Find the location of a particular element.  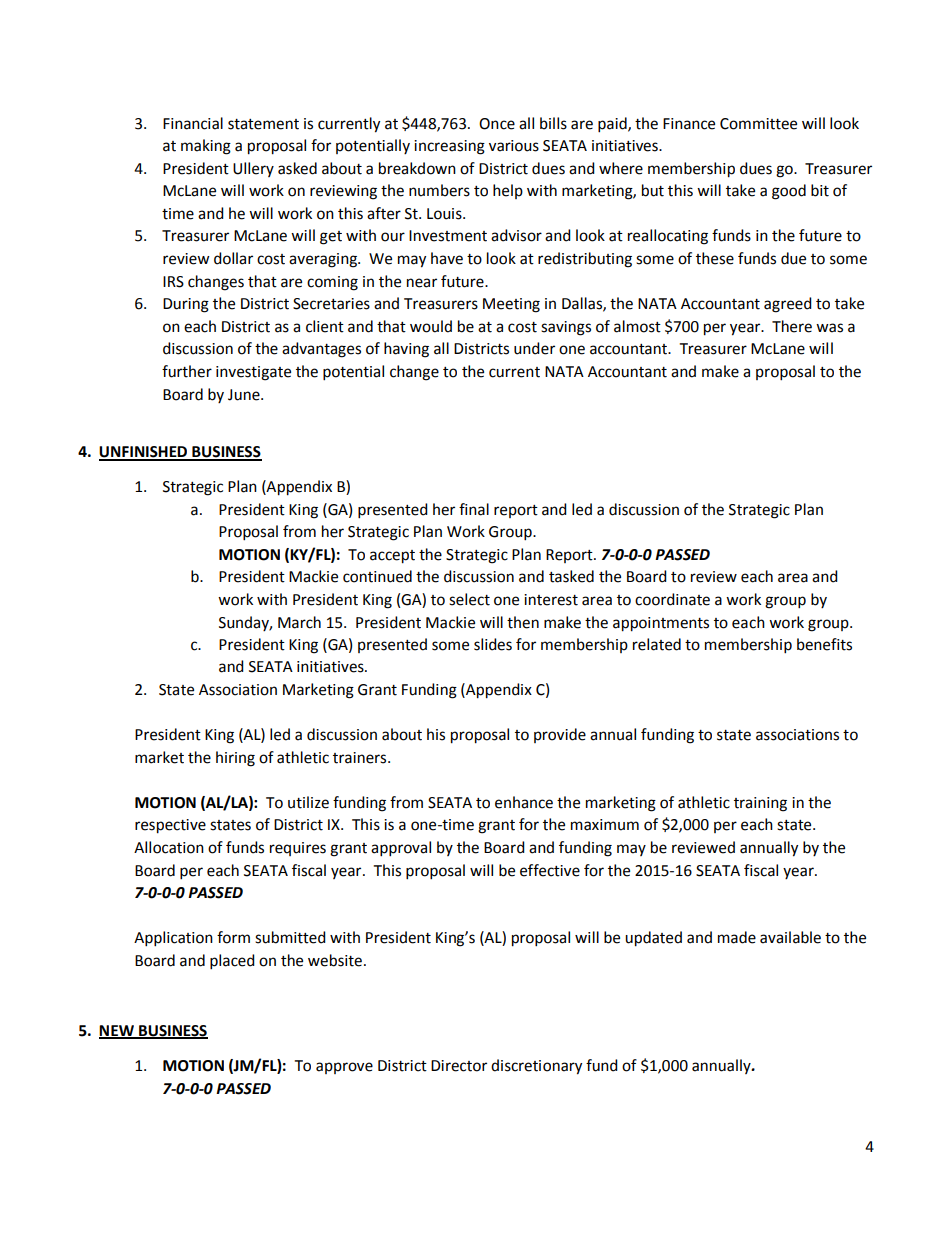

NEW is located at coordinates (117, 1032).
